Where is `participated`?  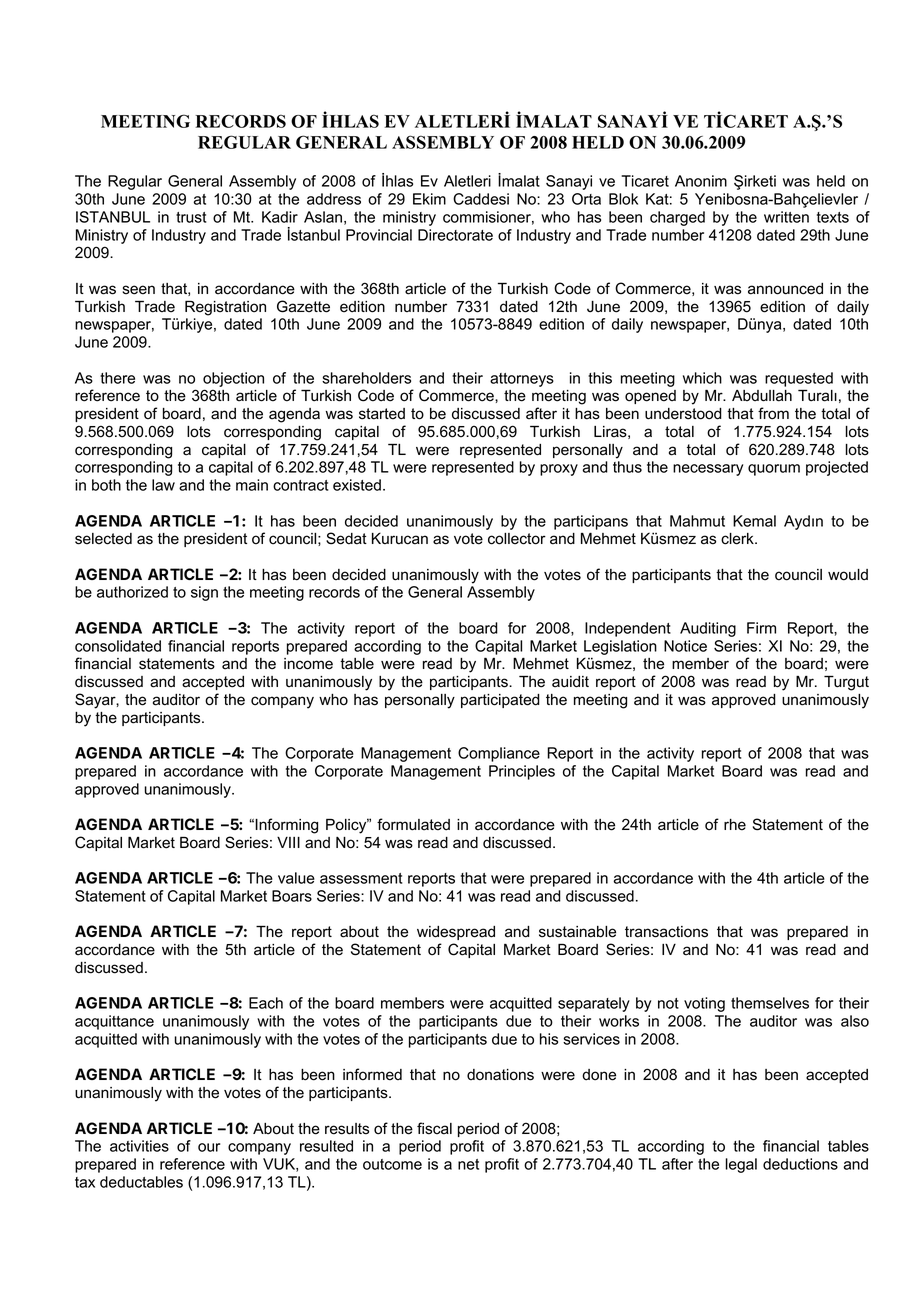 participated is located at coordinates (500, 701).
